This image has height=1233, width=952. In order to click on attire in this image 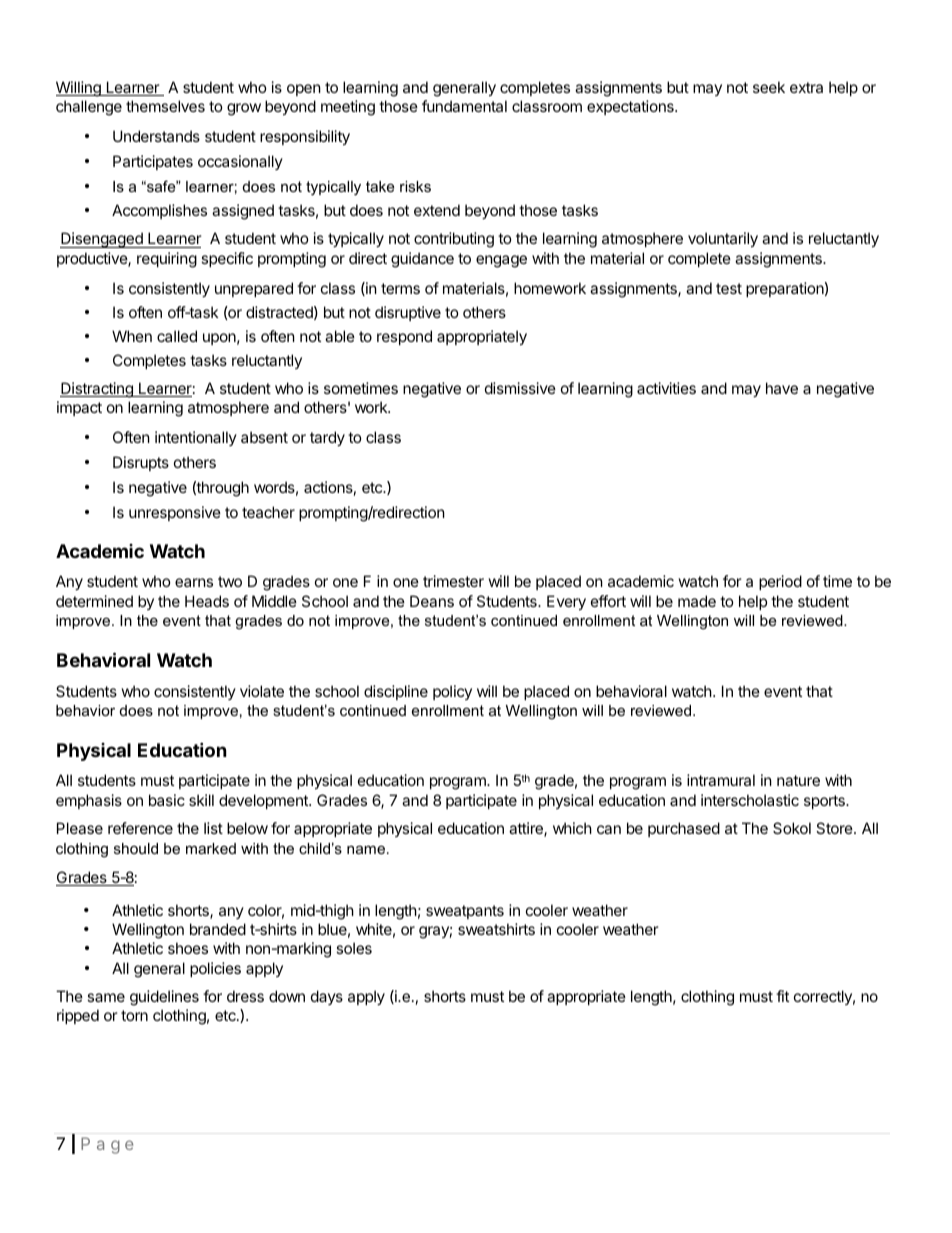, I will do `click(527, 829)`.
